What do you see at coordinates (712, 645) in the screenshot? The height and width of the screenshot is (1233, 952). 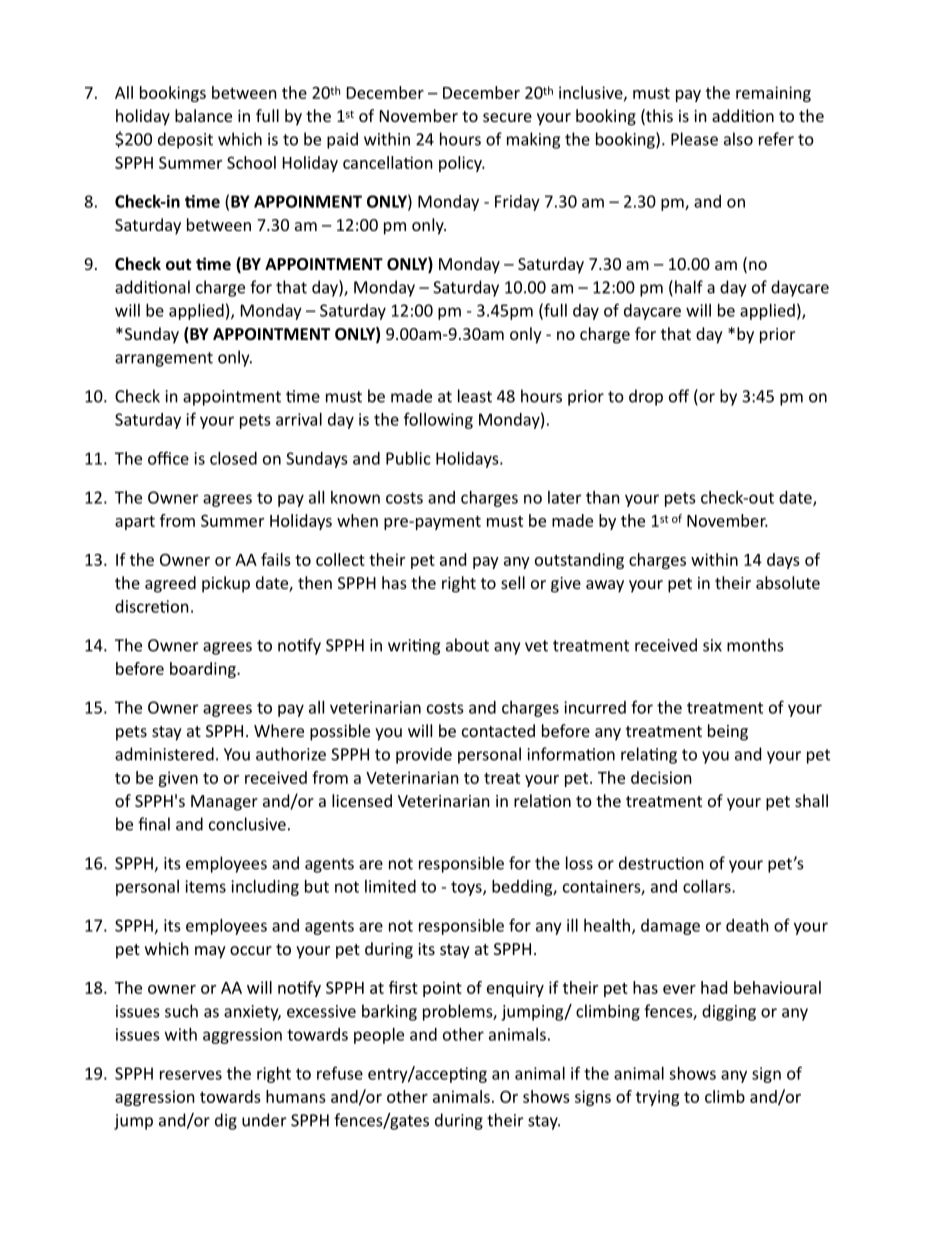 I see `six` at bounding box center [712, 645].
